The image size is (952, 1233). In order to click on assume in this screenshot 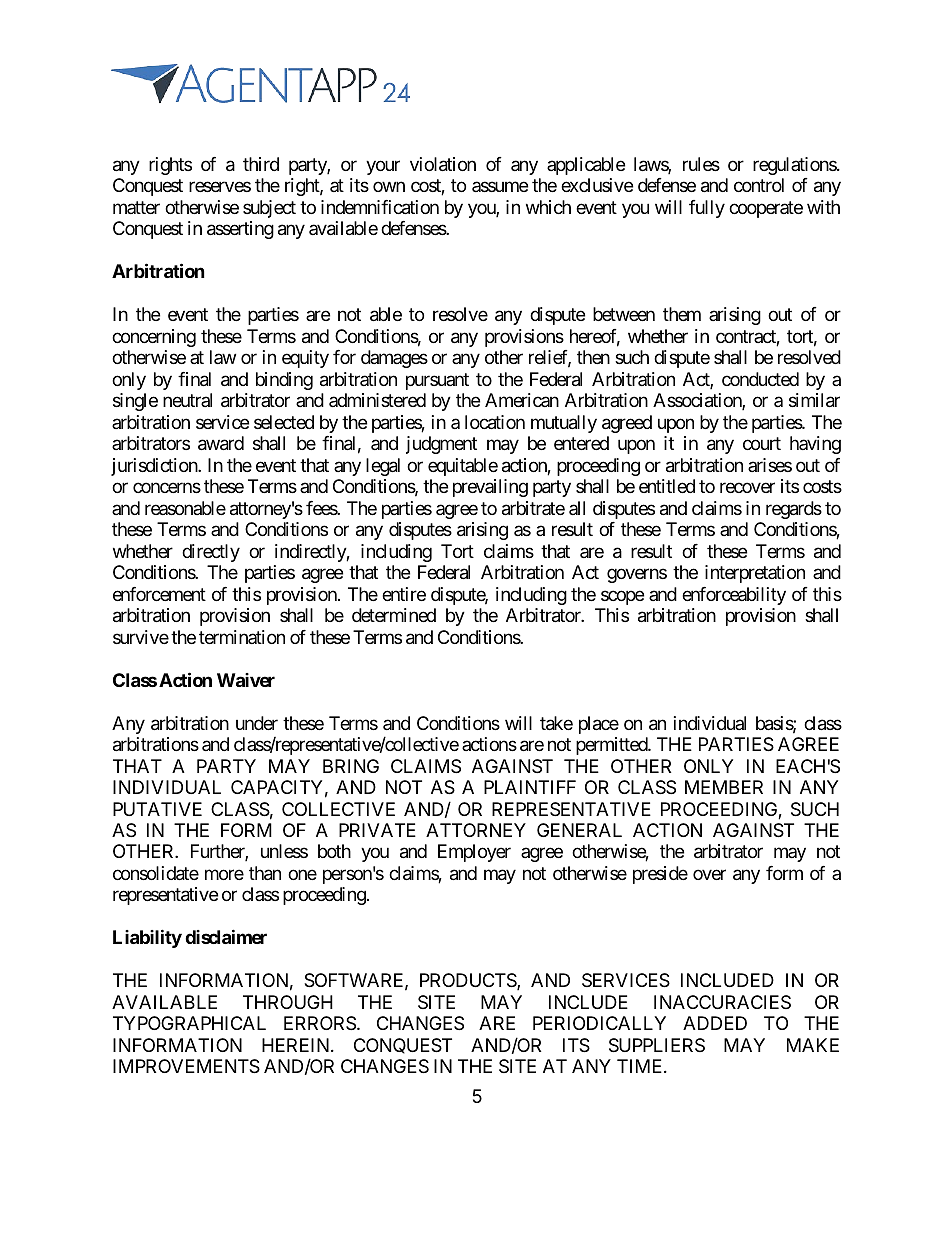, I will do `click(500, 187)`.
